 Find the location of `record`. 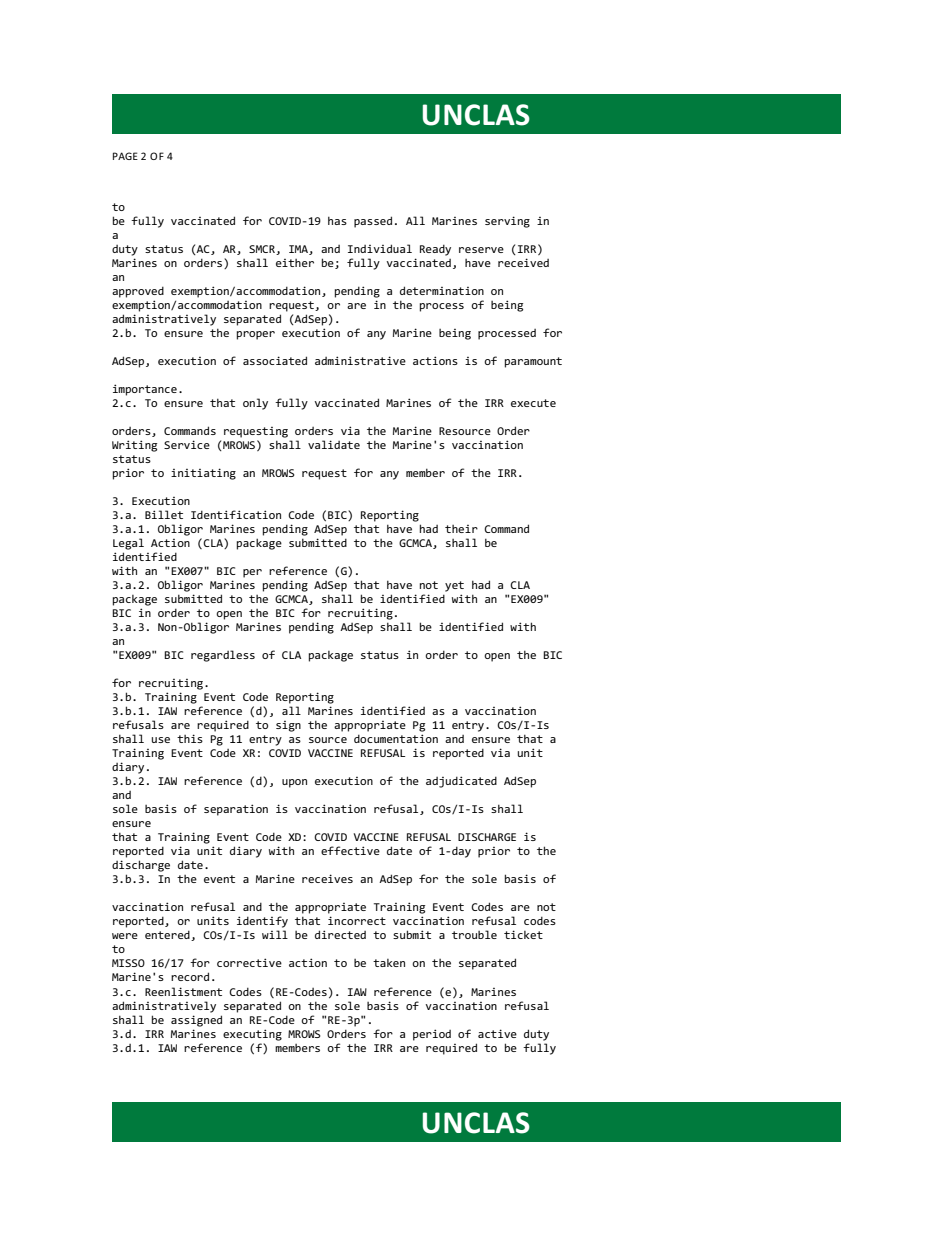

record is located at coordinates (190, 976).
